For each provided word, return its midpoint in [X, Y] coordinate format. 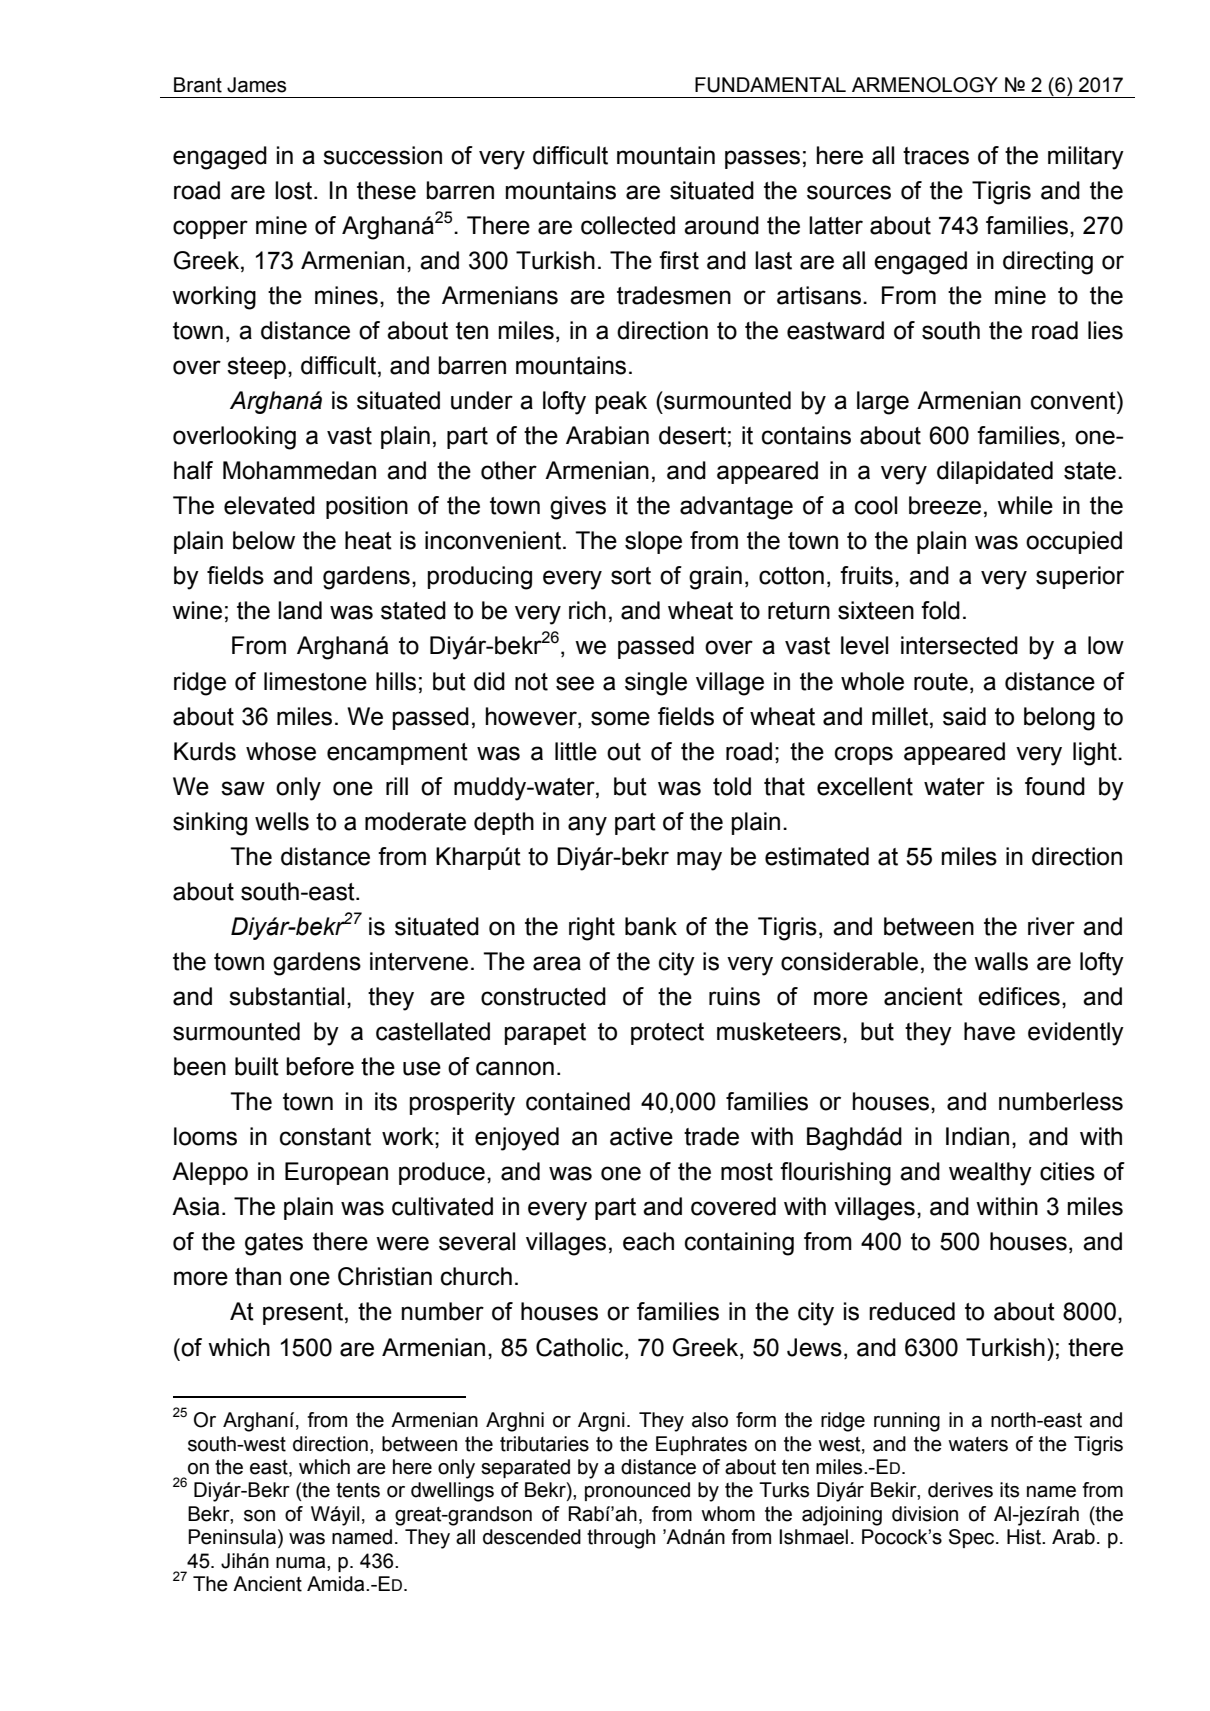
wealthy [990, 1174]
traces [936, 156]
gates [274, 1244]
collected [628, 225]
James [256, 85]
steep [256, 368]
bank [651, 926]
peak [621, 402]
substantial [286, 996]
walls [1001, 961]
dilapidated [995, 472]
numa [302, 1563]
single [656, 684]
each [648, 1241]
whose [281, 751]
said [964, 716]
